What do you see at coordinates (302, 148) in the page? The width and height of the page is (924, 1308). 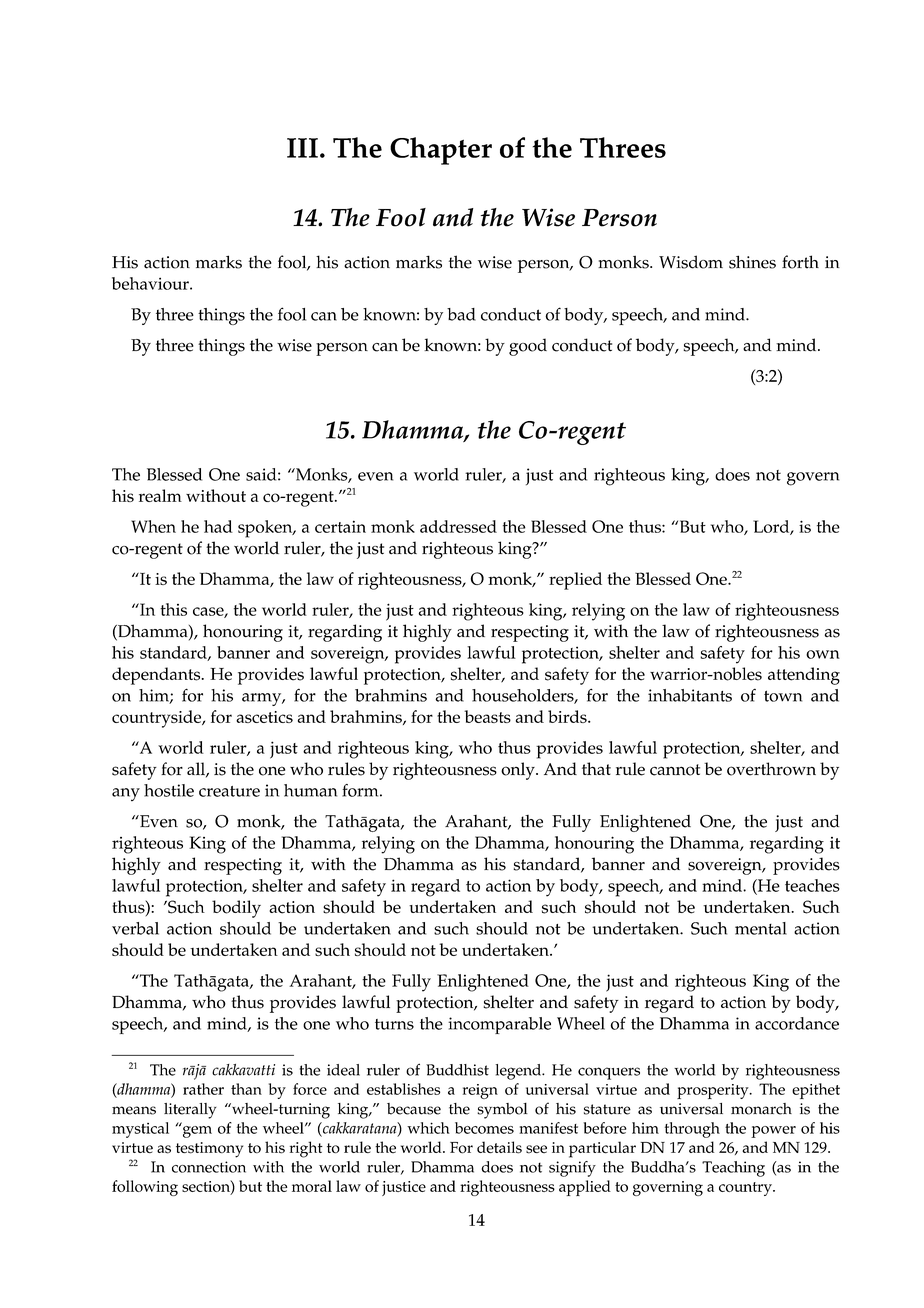 I see `III` at bounding box center [302, 148].
